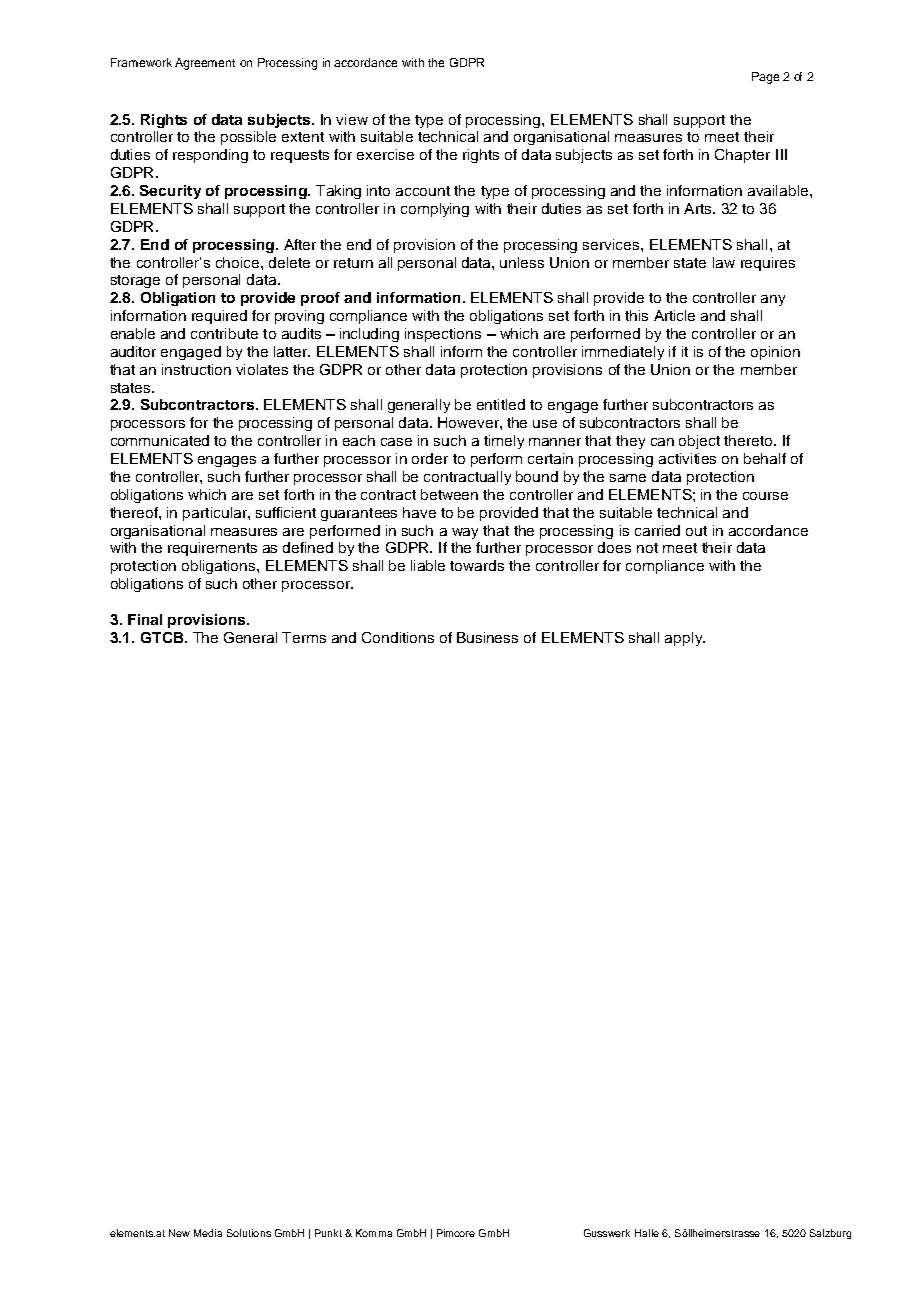 This page has width=924, height=1308. What do you see at coordinates (205, 64) in the page?
I see `Agreement` at bounding box center [205, 64].
